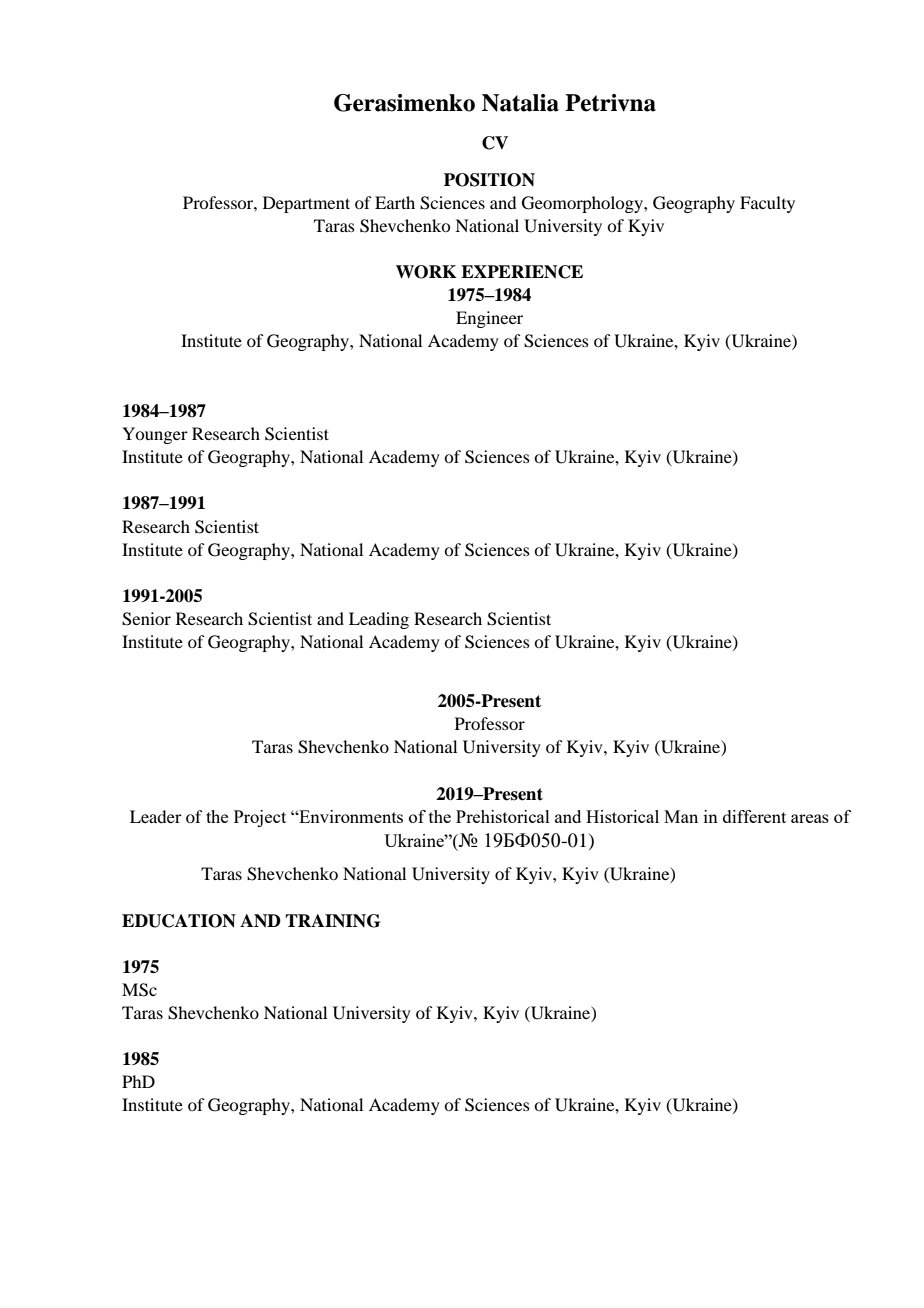 The width and height of the screenshot is (924, 1308). I want to click on TRAINING, so click(332, 921).
